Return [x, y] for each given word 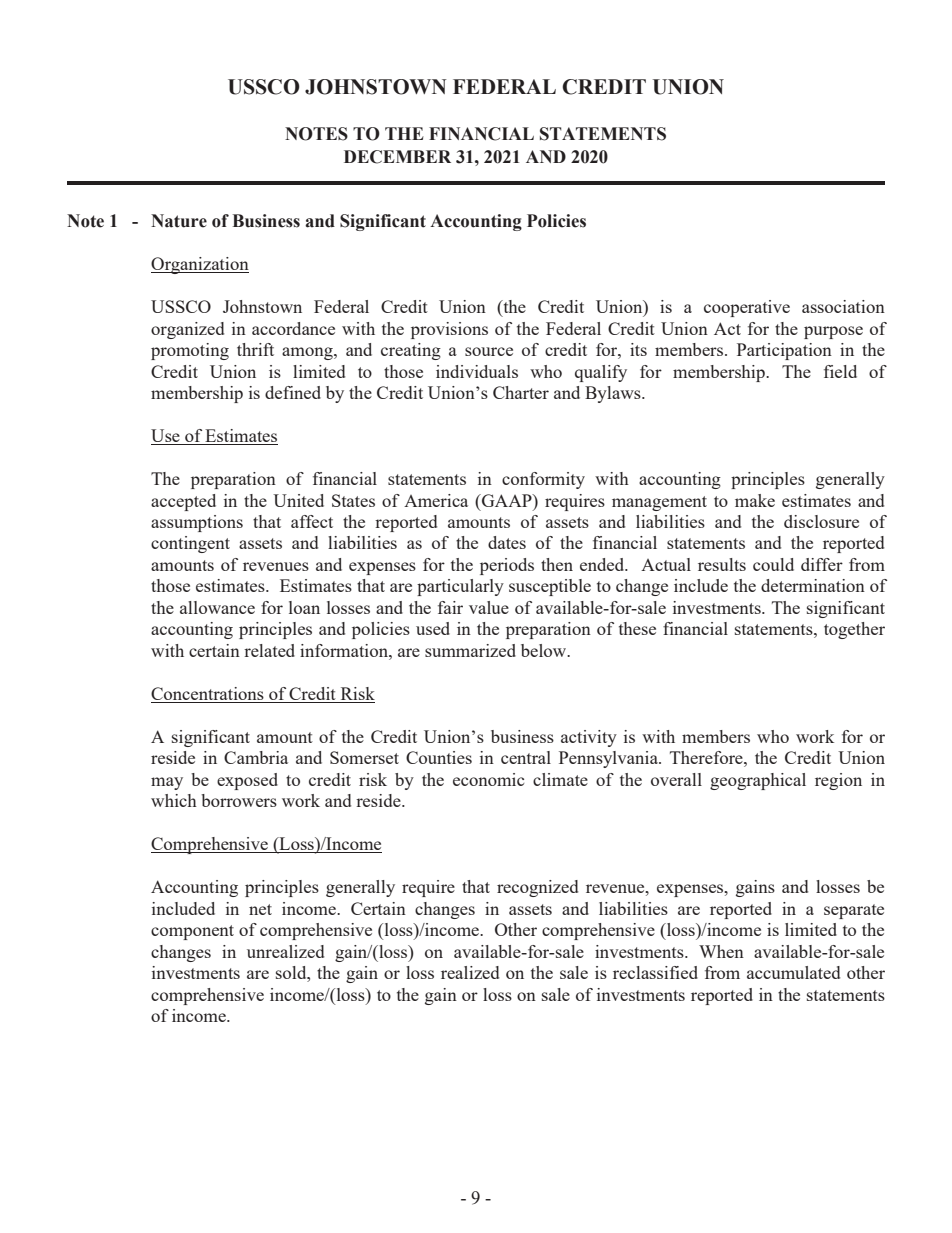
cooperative [747, 308]
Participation [784, 351]
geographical [758, 781]
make [755, 500]
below [545, 650]
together [854, 630]
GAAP [507, 500]
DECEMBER [397, 157]
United [298, 500]
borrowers [239, 800]
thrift [255, 349]
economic [488, 779]
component [192, 932]
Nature [179, 221]
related [269, 650]
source [489, 351]
